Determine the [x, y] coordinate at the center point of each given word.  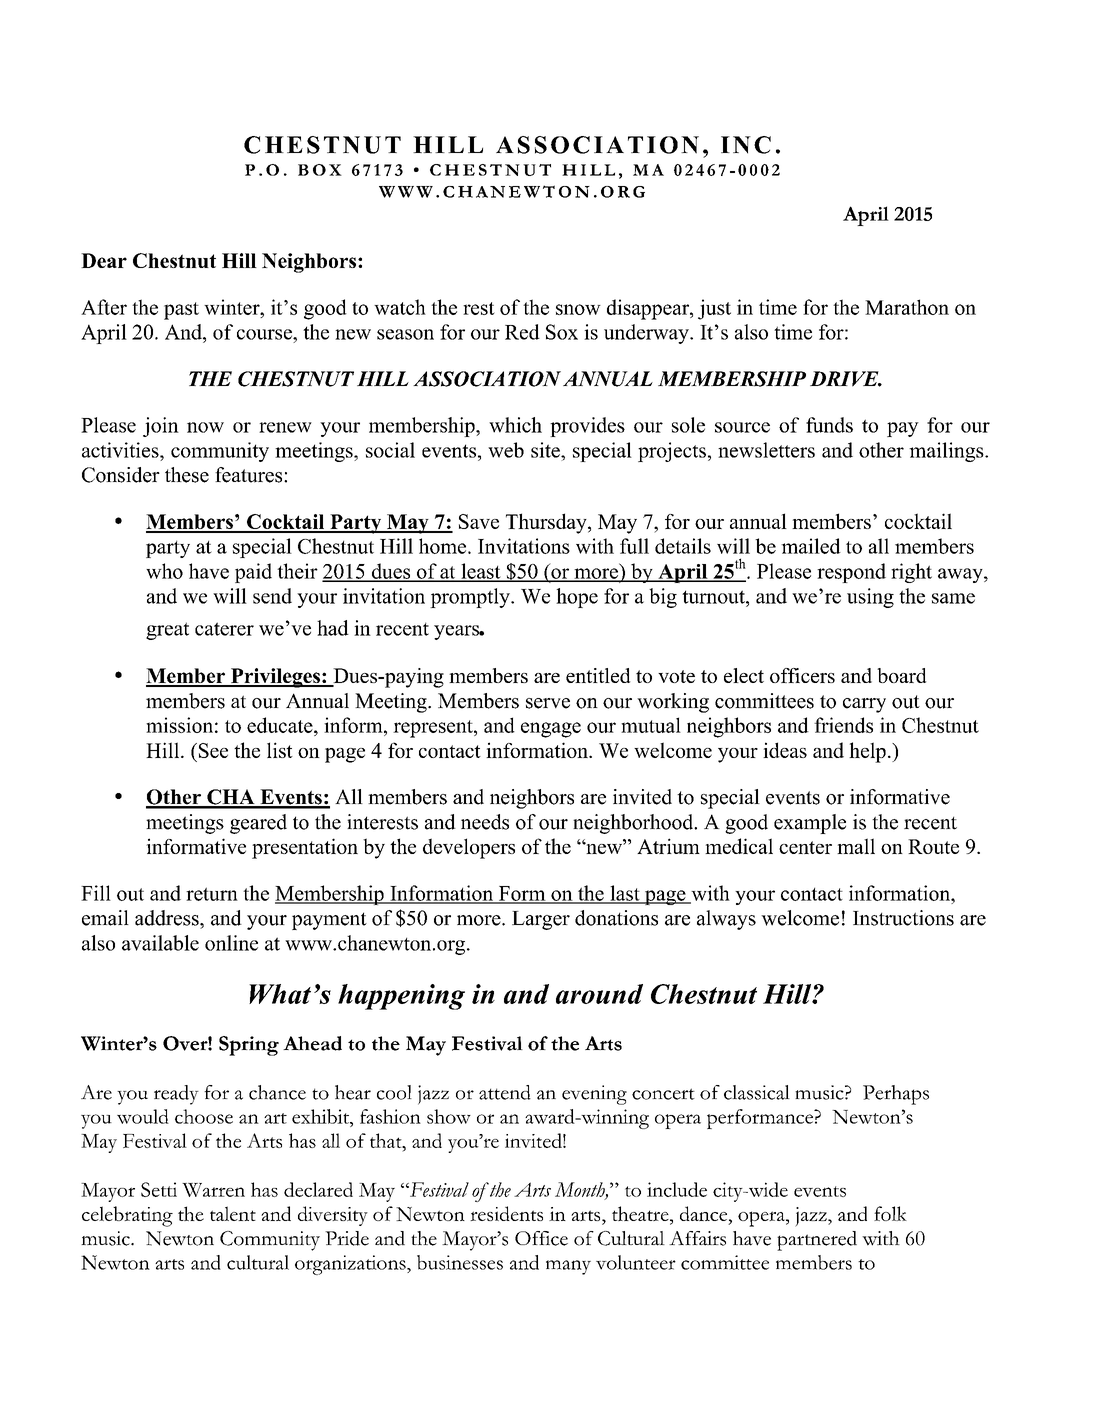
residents [506, 1213]
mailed [811, 546]
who [164, 571]
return [212, 894]
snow [578, 309]
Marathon [907, 307]
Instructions [903, 918]
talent [233, 1213]
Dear [104, 260]
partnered [817, 1241]
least [481, 572]
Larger [541, 920]
